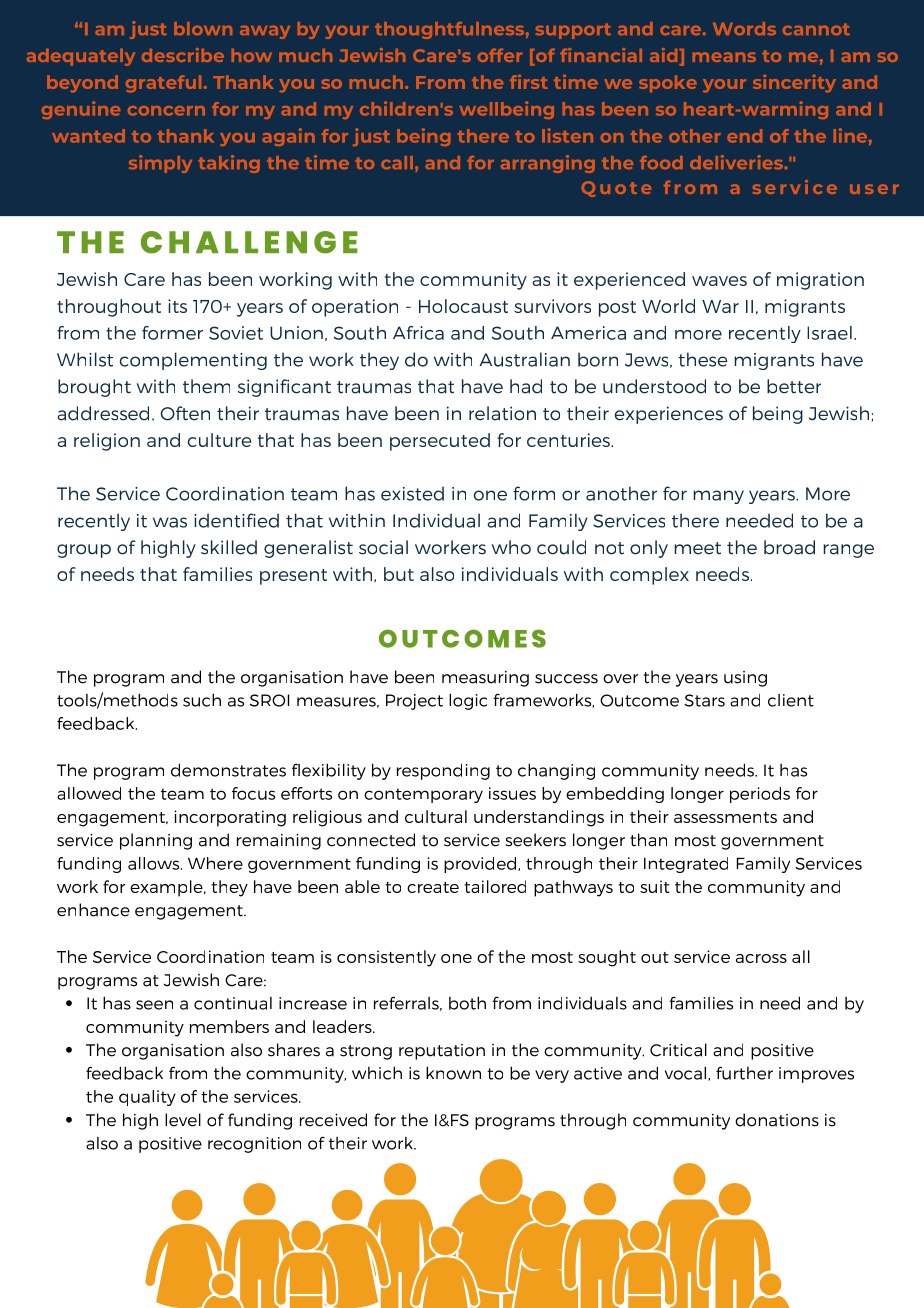  Describe the element at coordinates (156, 841) in the screenshot. I see `planning` at that location.
